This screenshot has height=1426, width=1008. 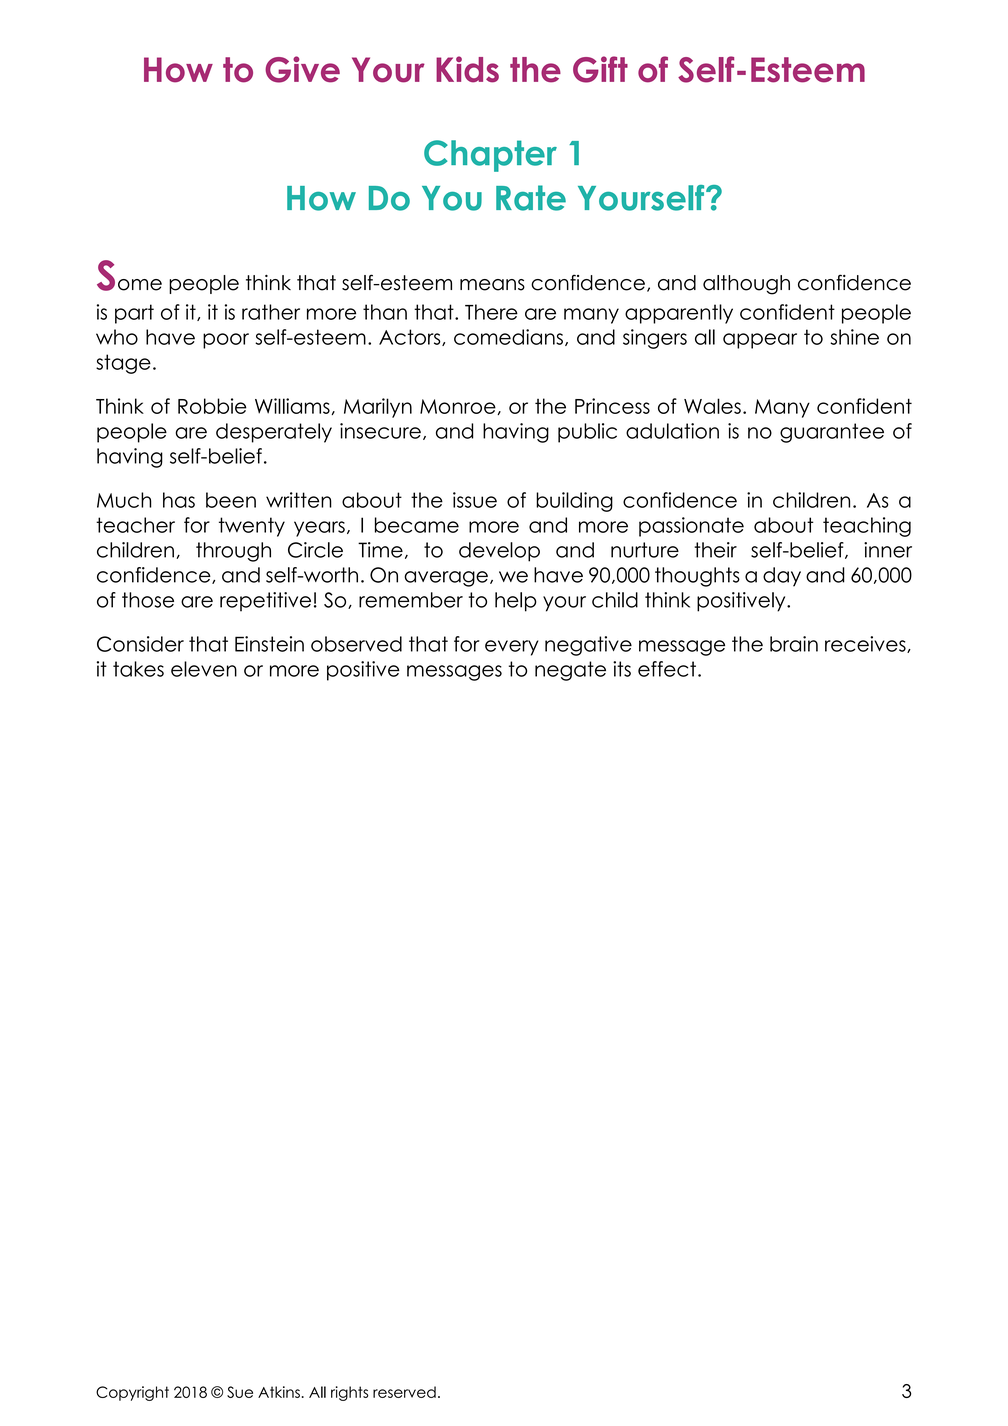 What do you see at coordinates (404, 1392) in the screenshot?
I see `reserved` at bounding box center [404, 1392].
